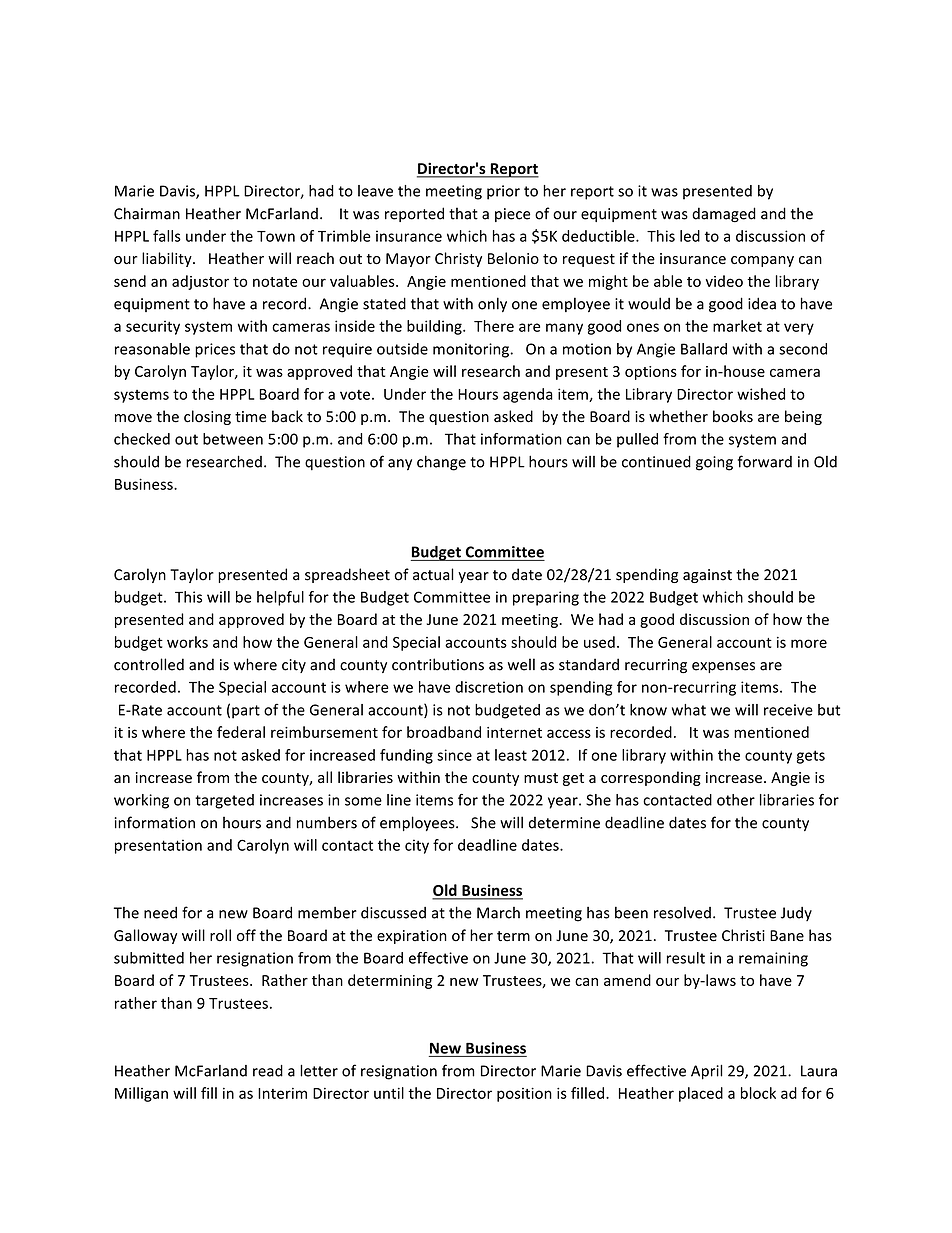  Describe the element at coordinates (454, 755) in the document. I see `since` at that location.
